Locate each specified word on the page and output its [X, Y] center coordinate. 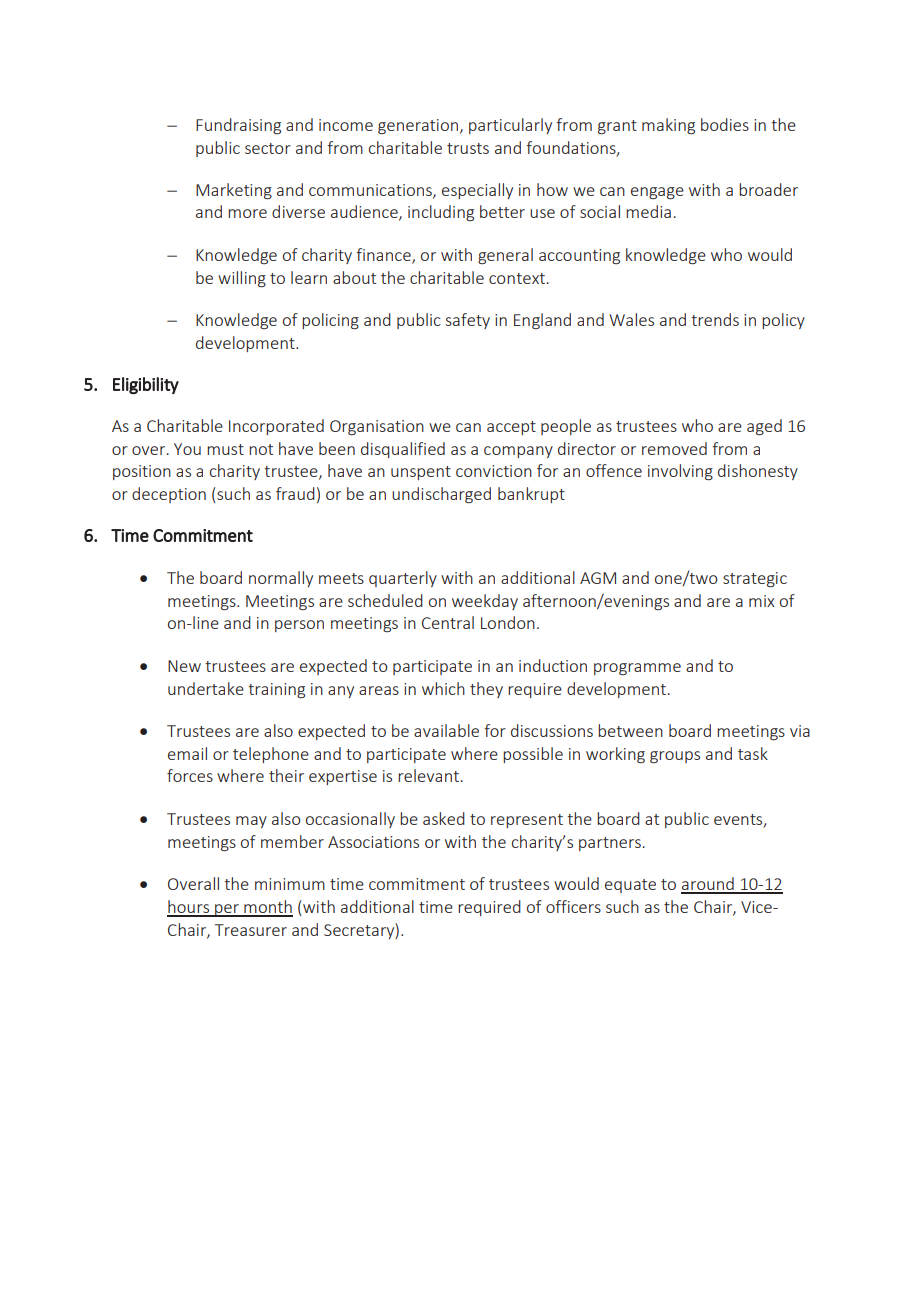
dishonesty [758, 472]
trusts [468, 148]
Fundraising [238, 126]
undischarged [441, 495]
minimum [290, 884]
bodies [725, 124]
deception [169, 495]
